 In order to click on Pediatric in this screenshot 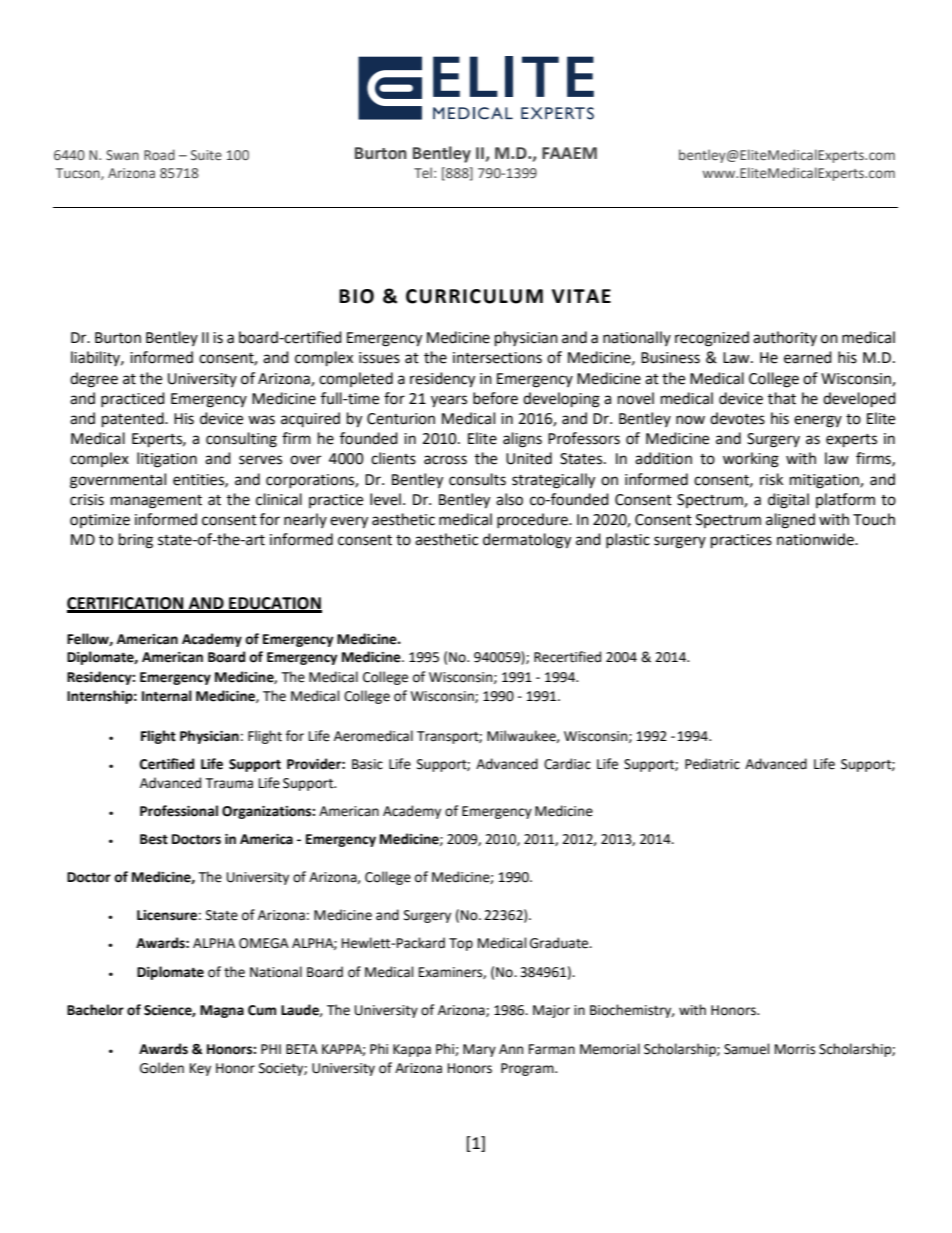, I will do `click(712, 764)`.
